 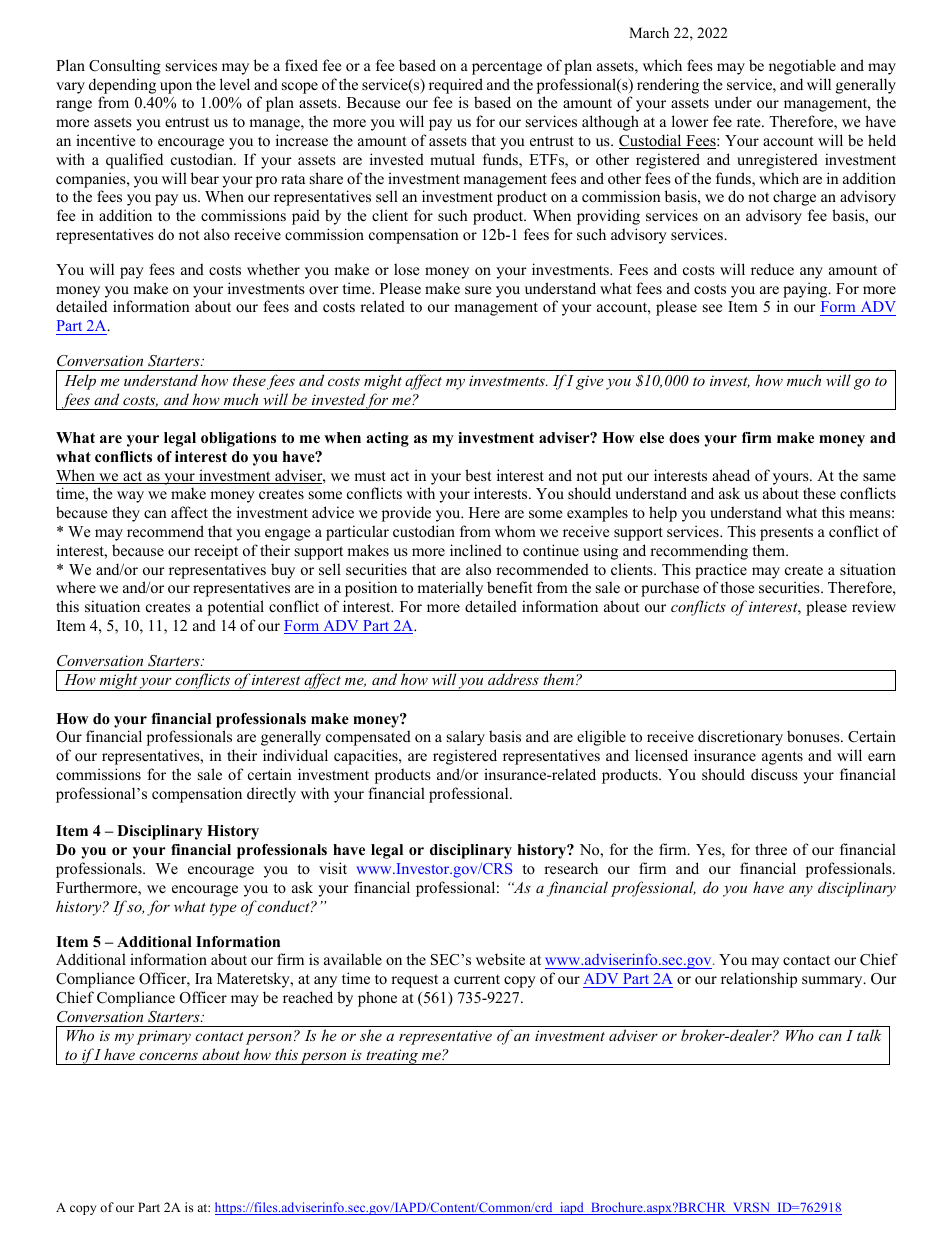 What do you see at coordinates (477, 979) in the page?
I see `current` at bounding box center [477, 979].
